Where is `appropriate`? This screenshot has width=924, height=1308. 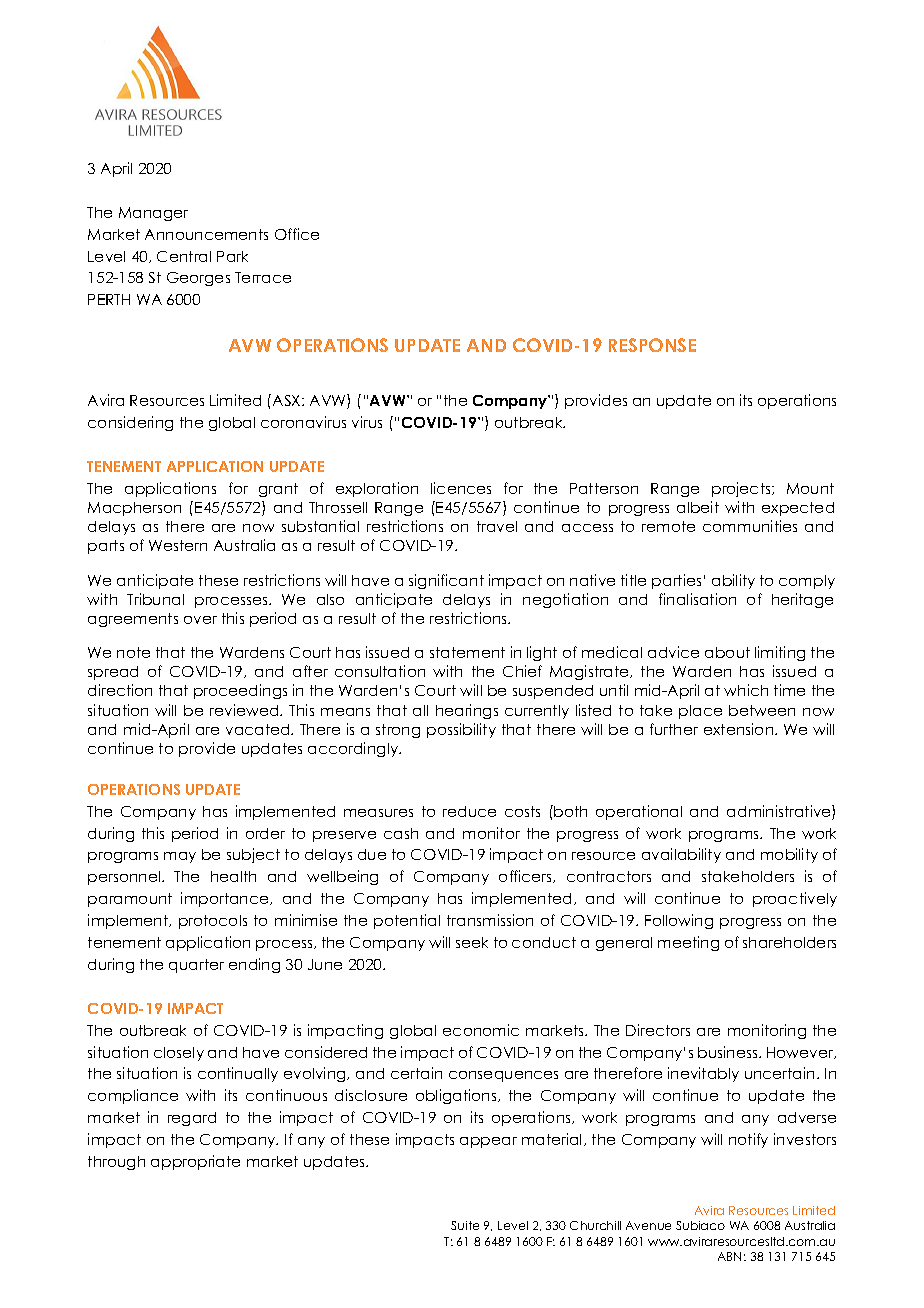
appropriate is located at coordinates (195, 1162).
